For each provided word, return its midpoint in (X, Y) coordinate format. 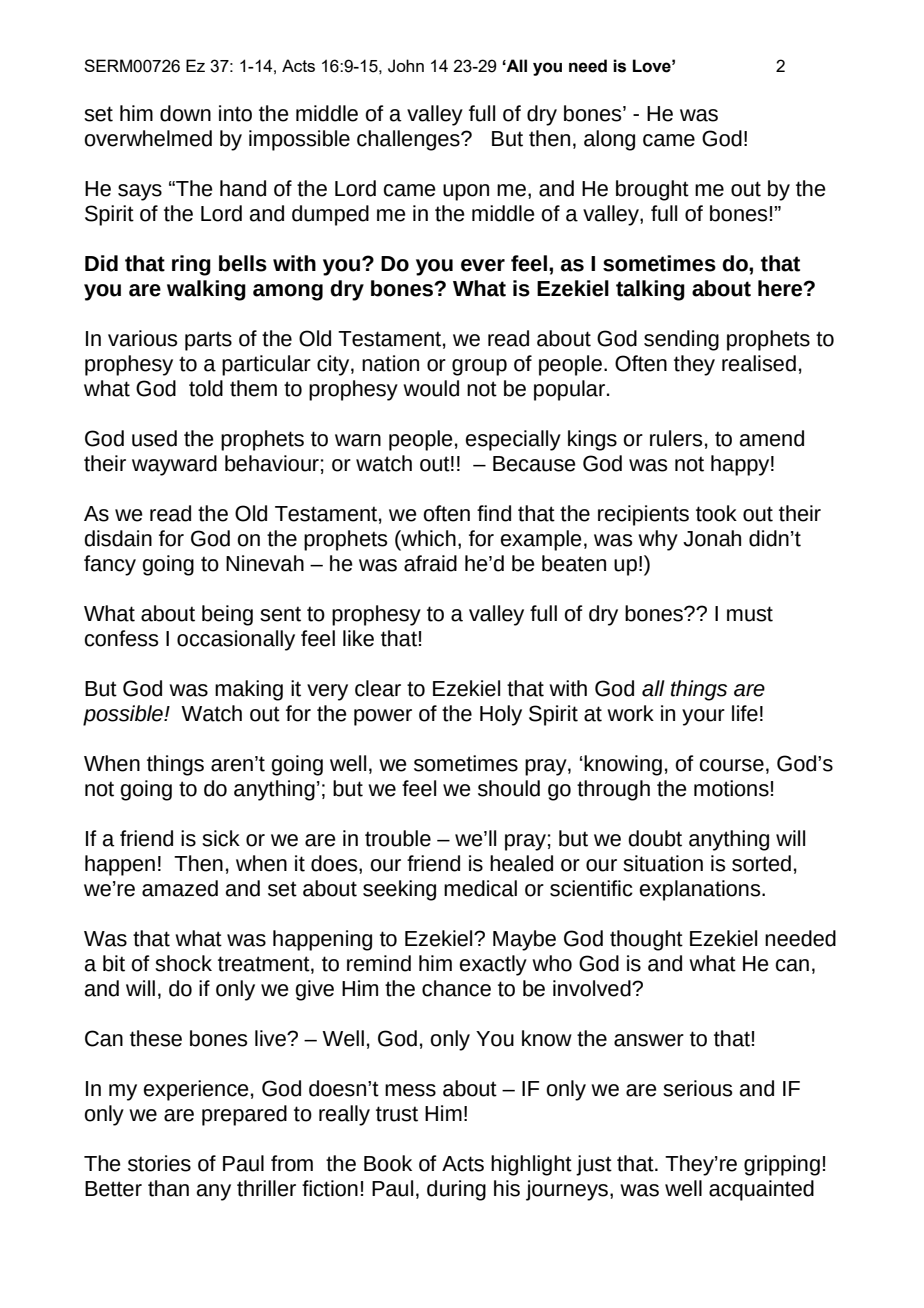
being (227, 615)
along (609, 140)
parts (208, 341)
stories (159, 1163)
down (185, 113)
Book (388, 1163)
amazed (180, 888)
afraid (430, 563)
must (750, 614)
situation (663, 863)
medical (480, 888)
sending (681, 340)
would (431, 388)
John (406, 66)
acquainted (761, 1190)
